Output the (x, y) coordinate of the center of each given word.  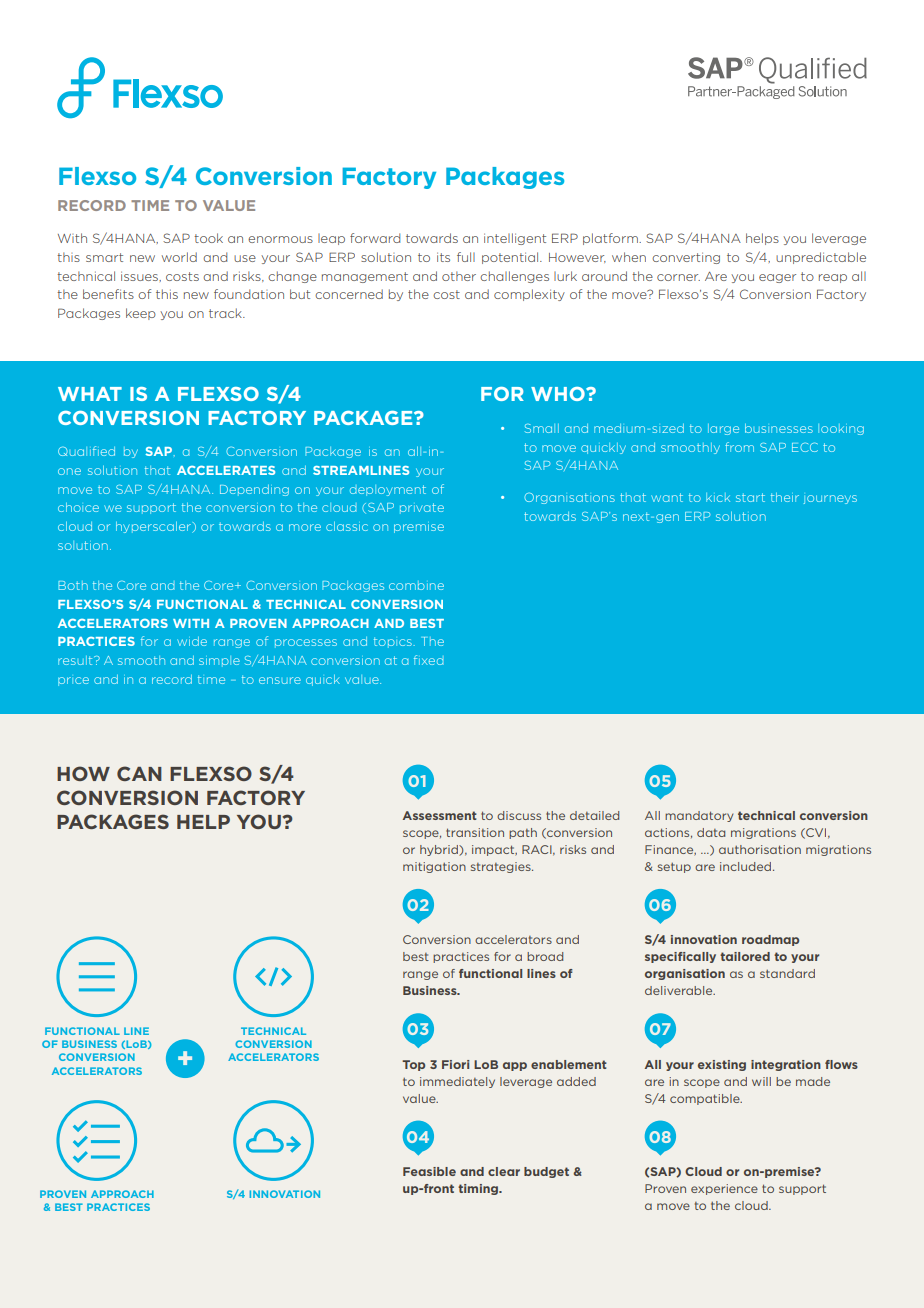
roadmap (770, 940)
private (422, 508)
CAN (139, 773)
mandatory (699, 816)
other (459, 276)
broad (545, 956)
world (179, 257)
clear (504, 1171)
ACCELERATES (226, 470)
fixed (428, 660)
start (750, 497)
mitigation (434, 867)
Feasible (429, 1171)
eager (777, 278)
